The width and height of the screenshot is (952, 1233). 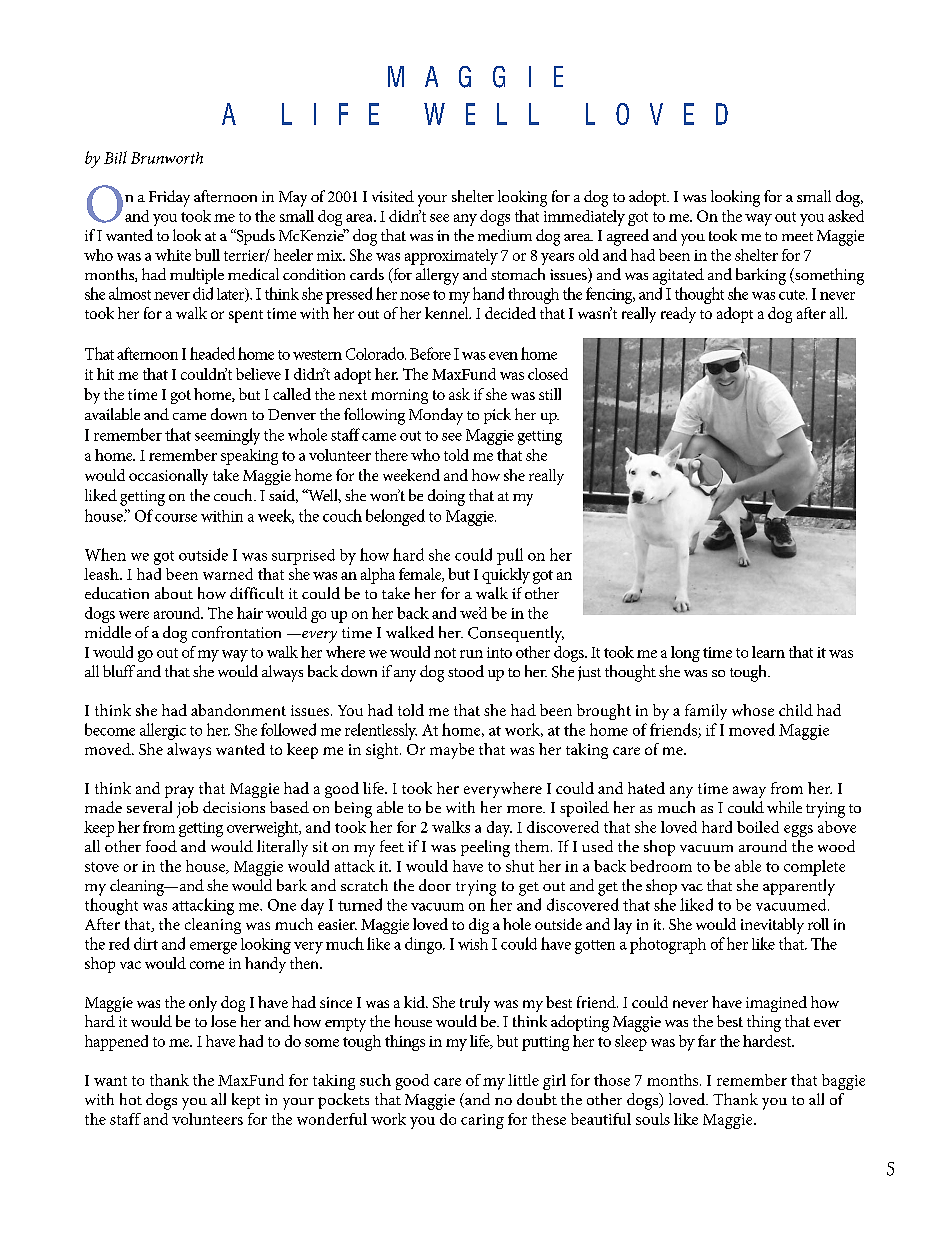 I want to click on medium, so click(x=505, y=235).
